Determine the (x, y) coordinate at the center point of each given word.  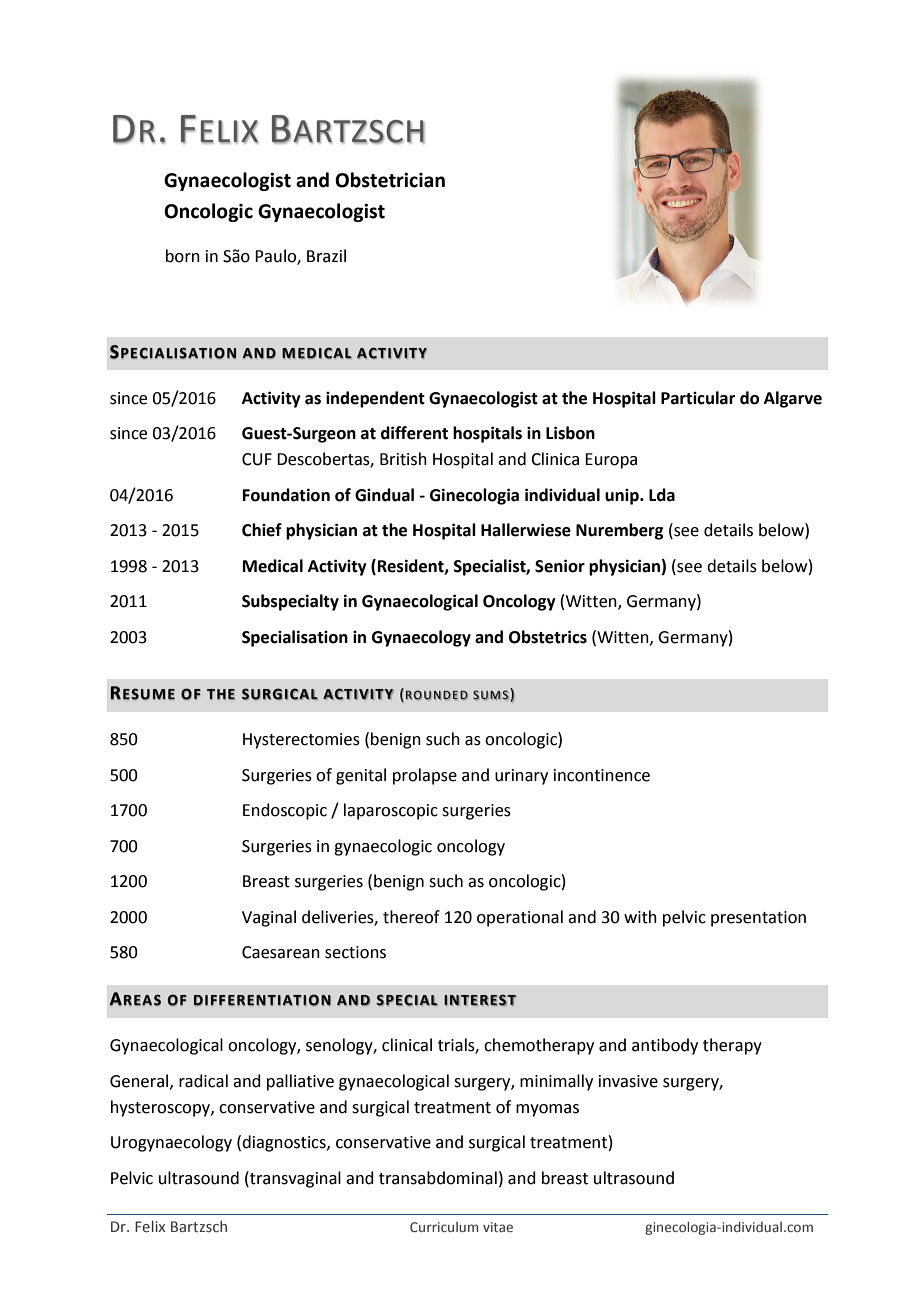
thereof (411, 917)
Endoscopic (285, 811)
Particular (698, 398)
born (183, 256)
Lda (662, 495)
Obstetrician (390, 180)
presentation (758, 919)
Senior (560, 566)
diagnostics (285, 1143)
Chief (262, 530)
